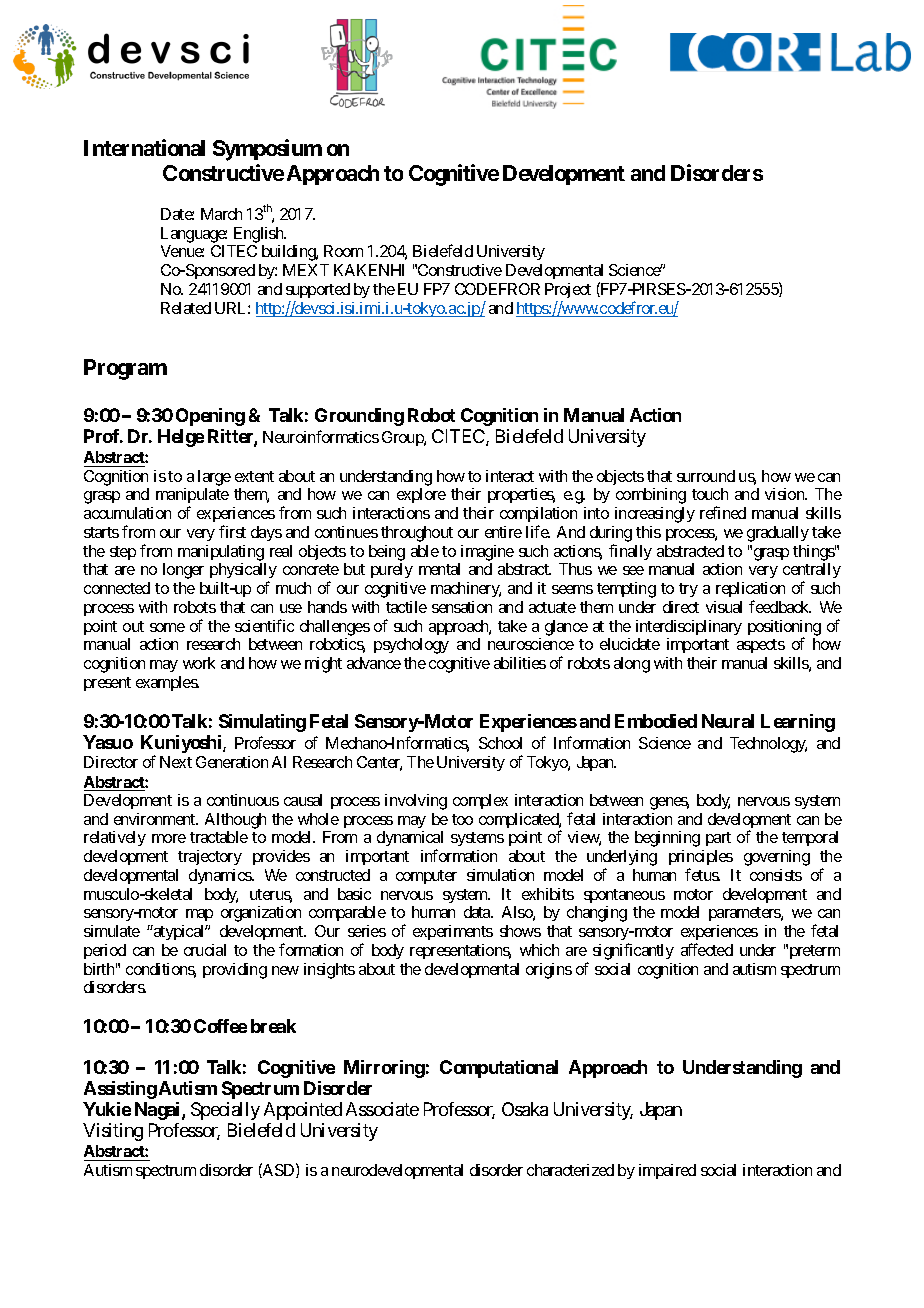 The image size is (924, 1308). What do you see at coordinates (776, 875) in the document?
I see `consists` at bounding box center [776, 875].
